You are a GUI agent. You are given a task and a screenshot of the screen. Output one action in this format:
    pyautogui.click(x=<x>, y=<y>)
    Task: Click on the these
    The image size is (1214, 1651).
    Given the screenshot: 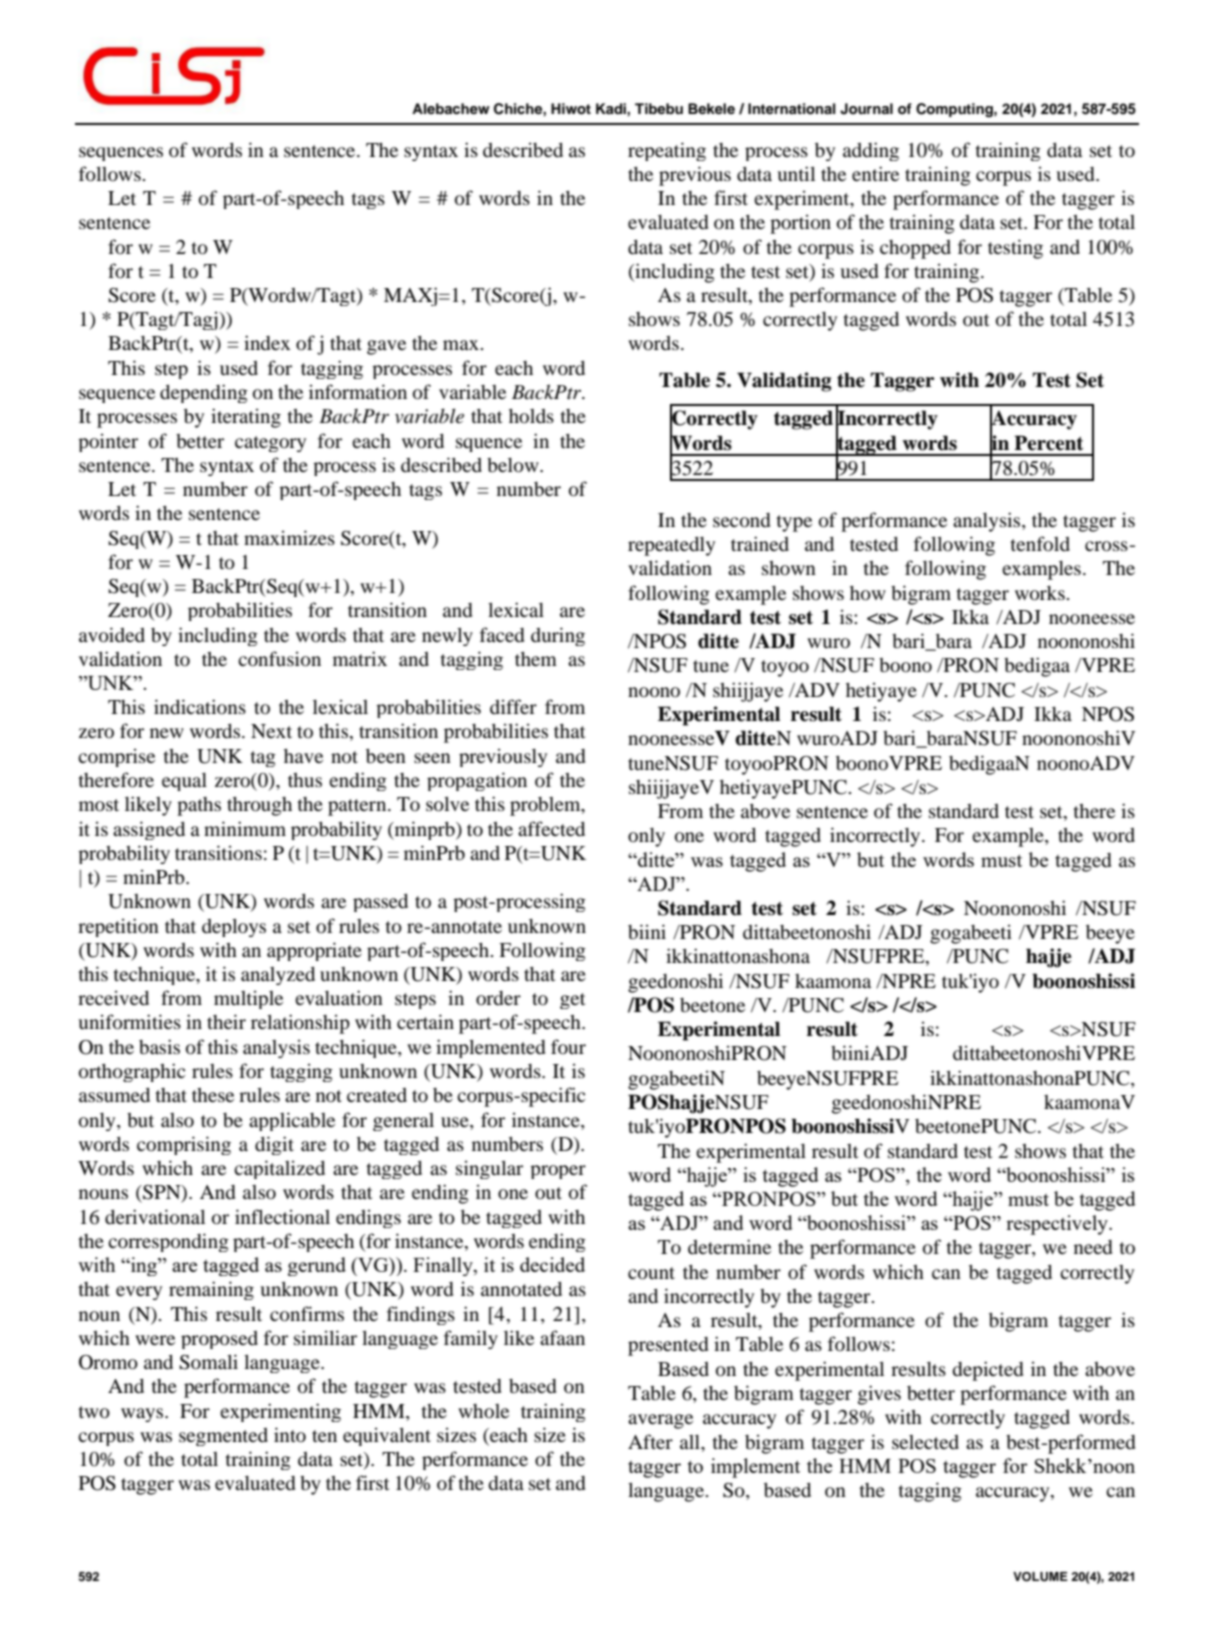 What is the action you would take?
    pyautogui.click(x=213, y=1095)
